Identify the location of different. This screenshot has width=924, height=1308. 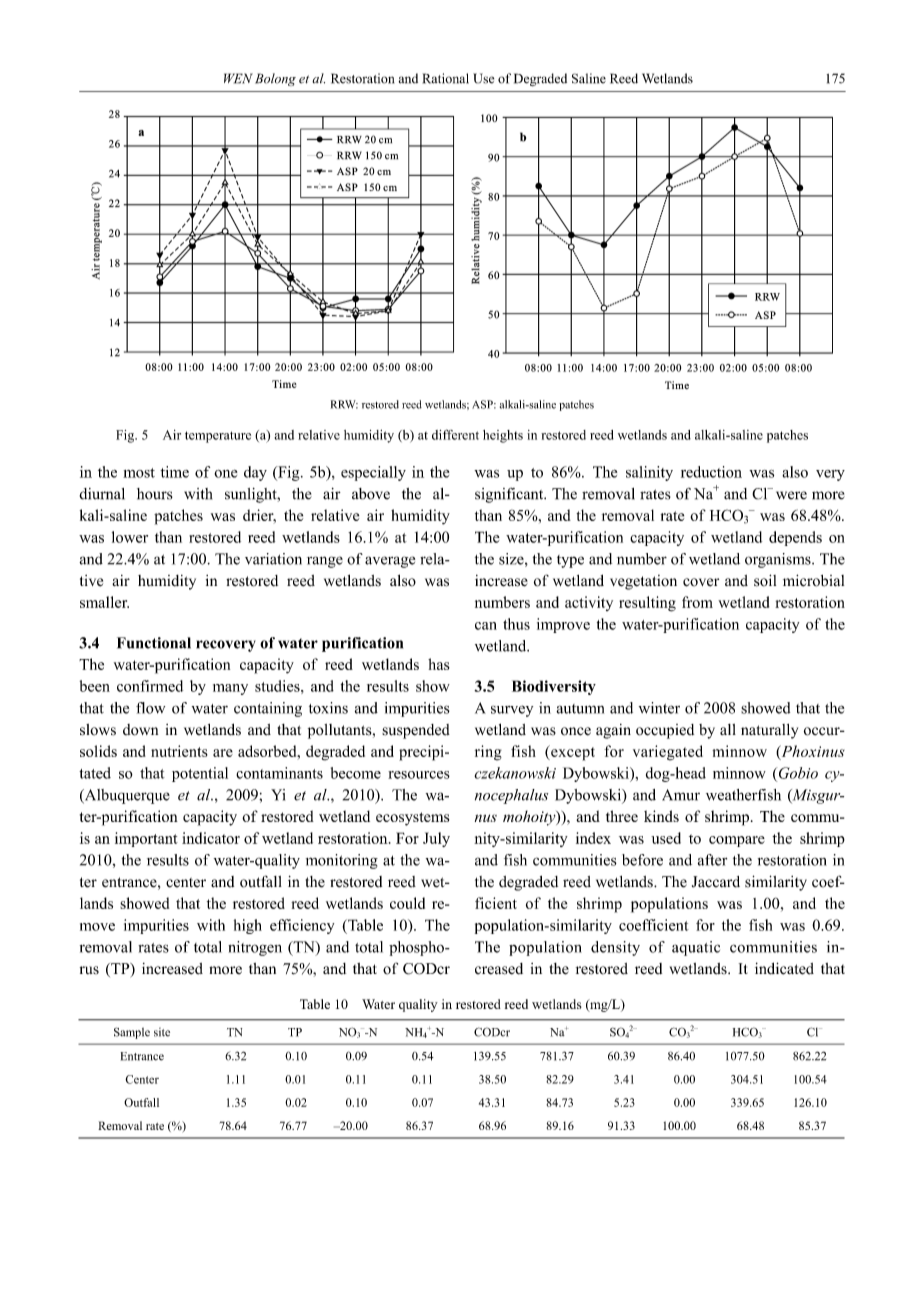
(455, 434).
